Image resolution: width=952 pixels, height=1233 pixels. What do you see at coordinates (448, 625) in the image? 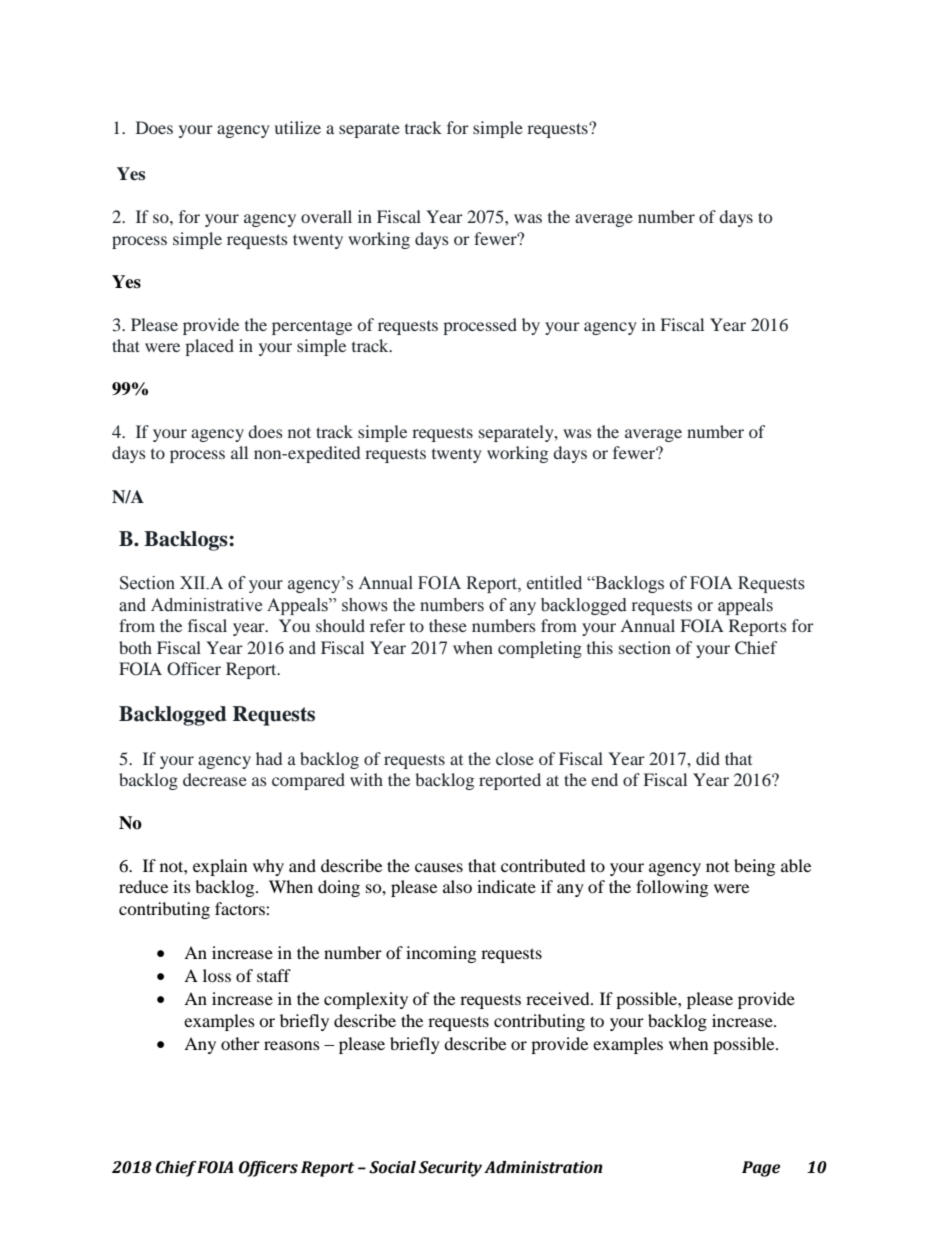
I see `these` at bounding box center [448, 625].
